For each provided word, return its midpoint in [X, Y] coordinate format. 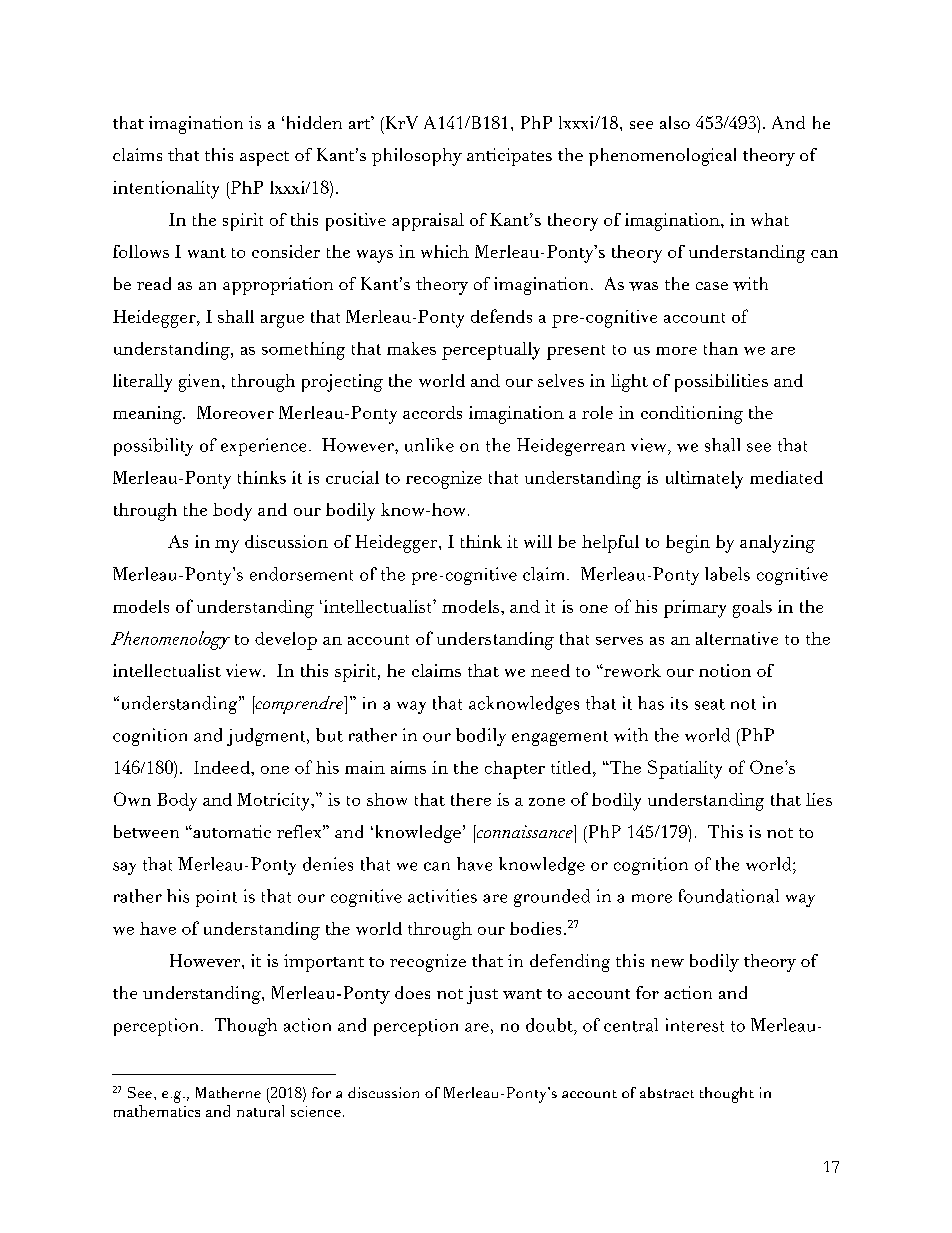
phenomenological [662, 157]
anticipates [509, 157]
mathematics [157, 1111]
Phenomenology [170, 640]
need [550, 670]
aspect [264, 158]
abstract [667, 1092]
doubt [550, 1025]
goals [752, 609]
